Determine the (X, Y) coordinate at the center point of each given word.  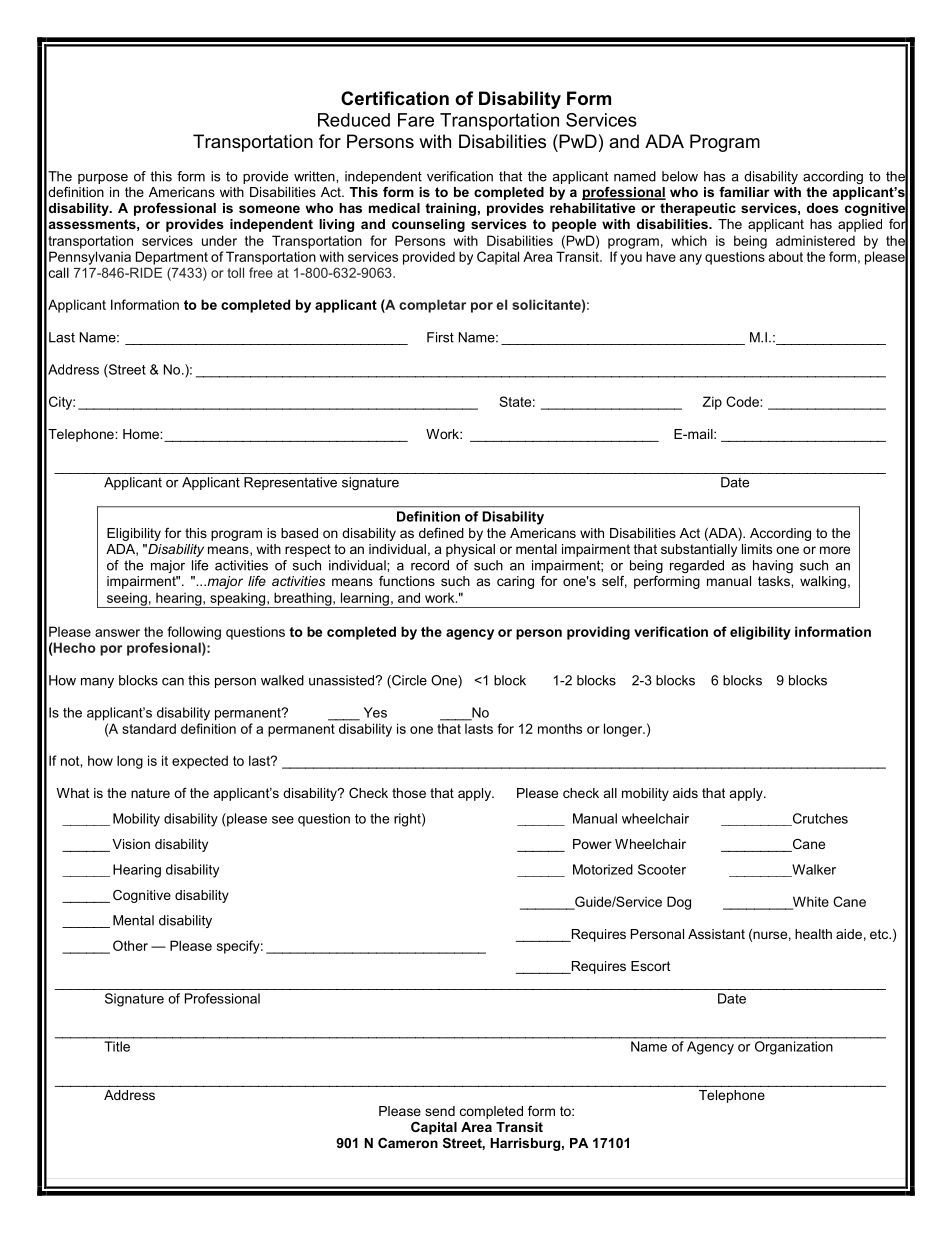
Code (743, 401)
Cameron (408, 1143)
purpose (103, 179)
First (440, 337)
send (440, 1111)
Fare (416, 120)
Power (592, 844)
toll (235, 272)
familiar (744, 192)
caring (515, 582)
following (194, 633)
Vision (131, 844)
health (813, 934)
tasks (775, 581)
